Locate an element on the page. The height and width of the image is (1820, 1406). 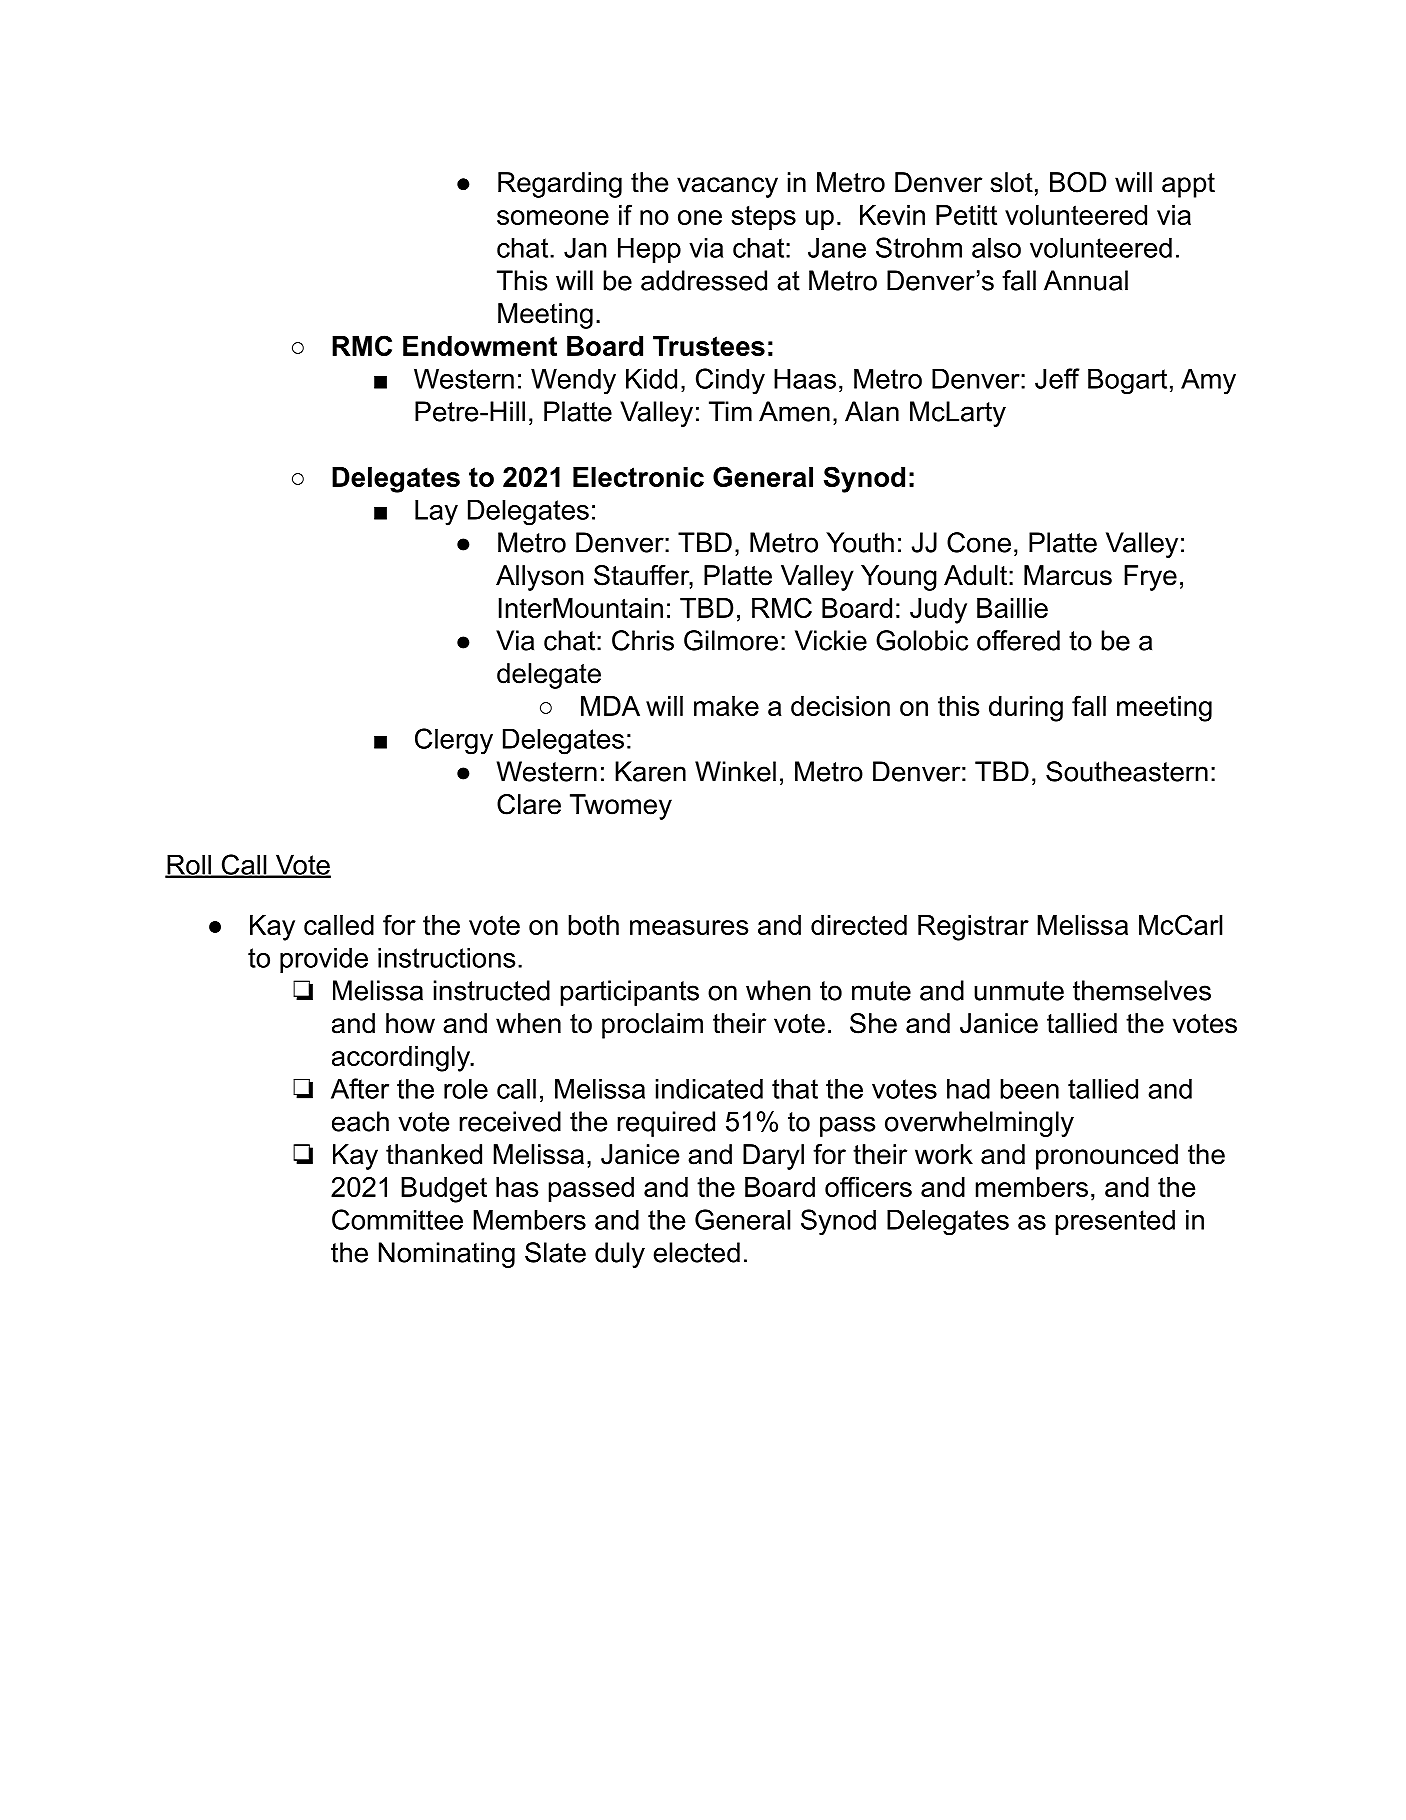
vacancy is located at coordinates (727, 187).
